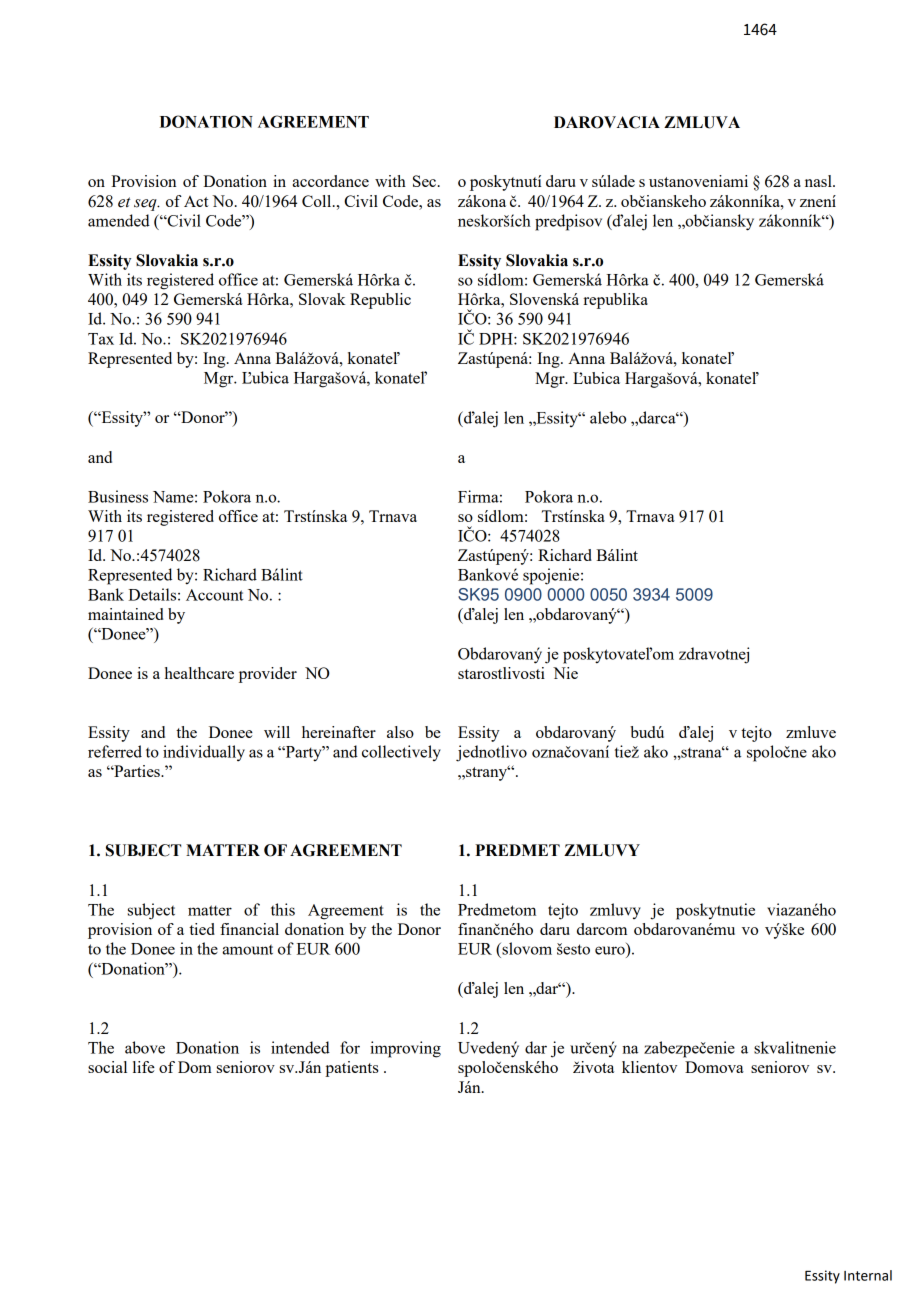 The width and height of the image is (924, 1308). I want to click on life, so click(144, 1067).
